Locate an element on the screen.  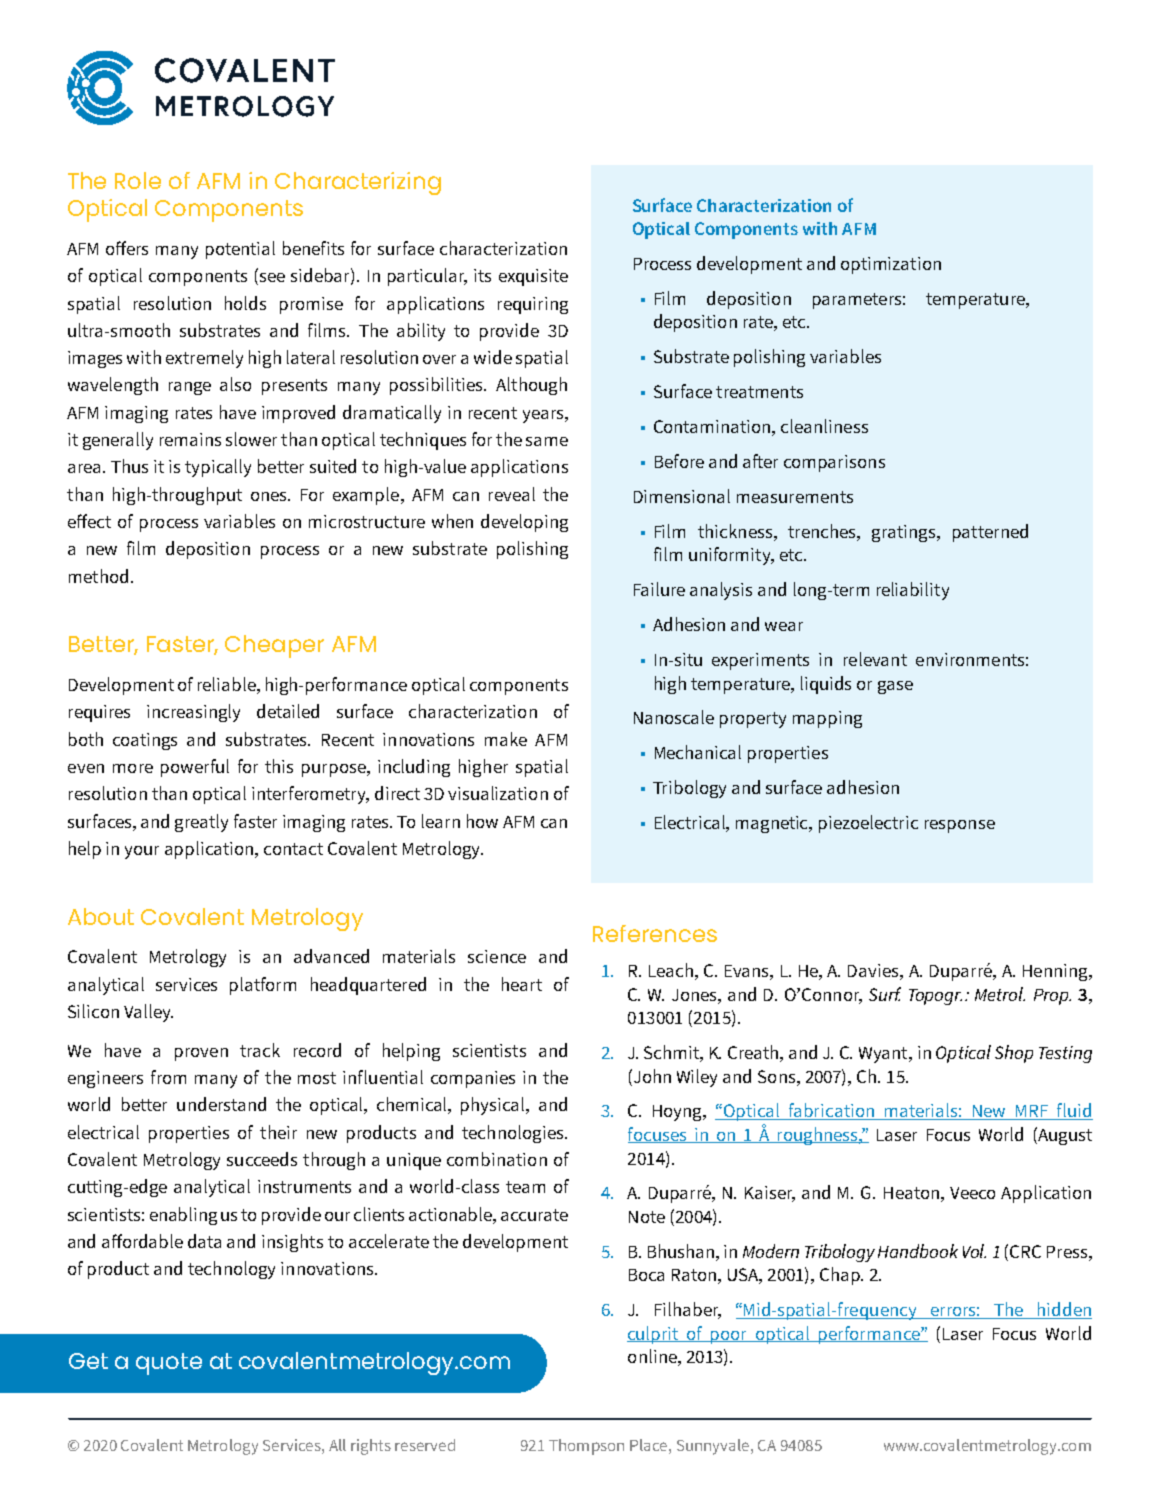
team is located at coordinates (525, 1187).
